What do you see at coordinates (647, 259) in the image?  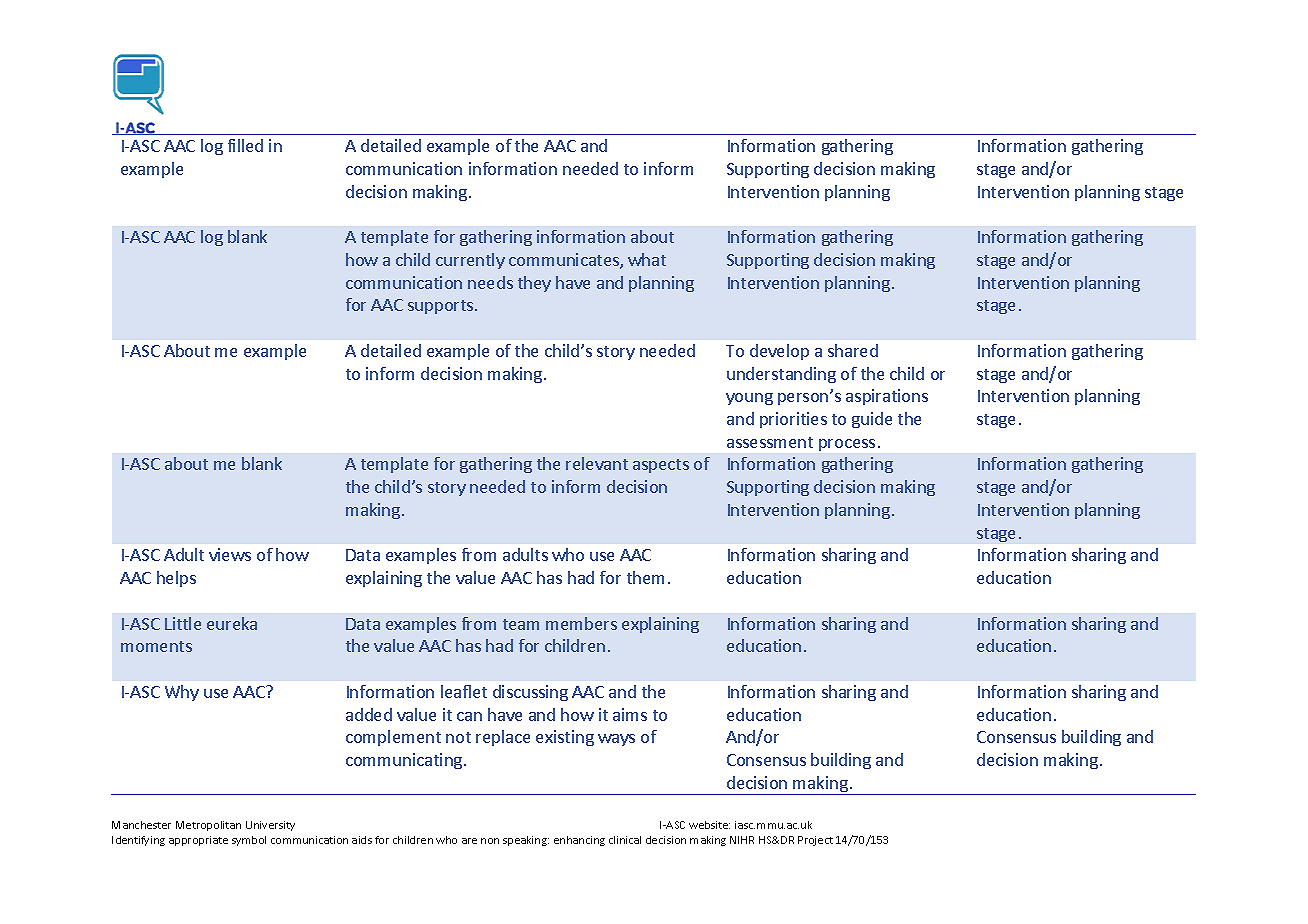 I see `what` at bounding box center [647, 259].
